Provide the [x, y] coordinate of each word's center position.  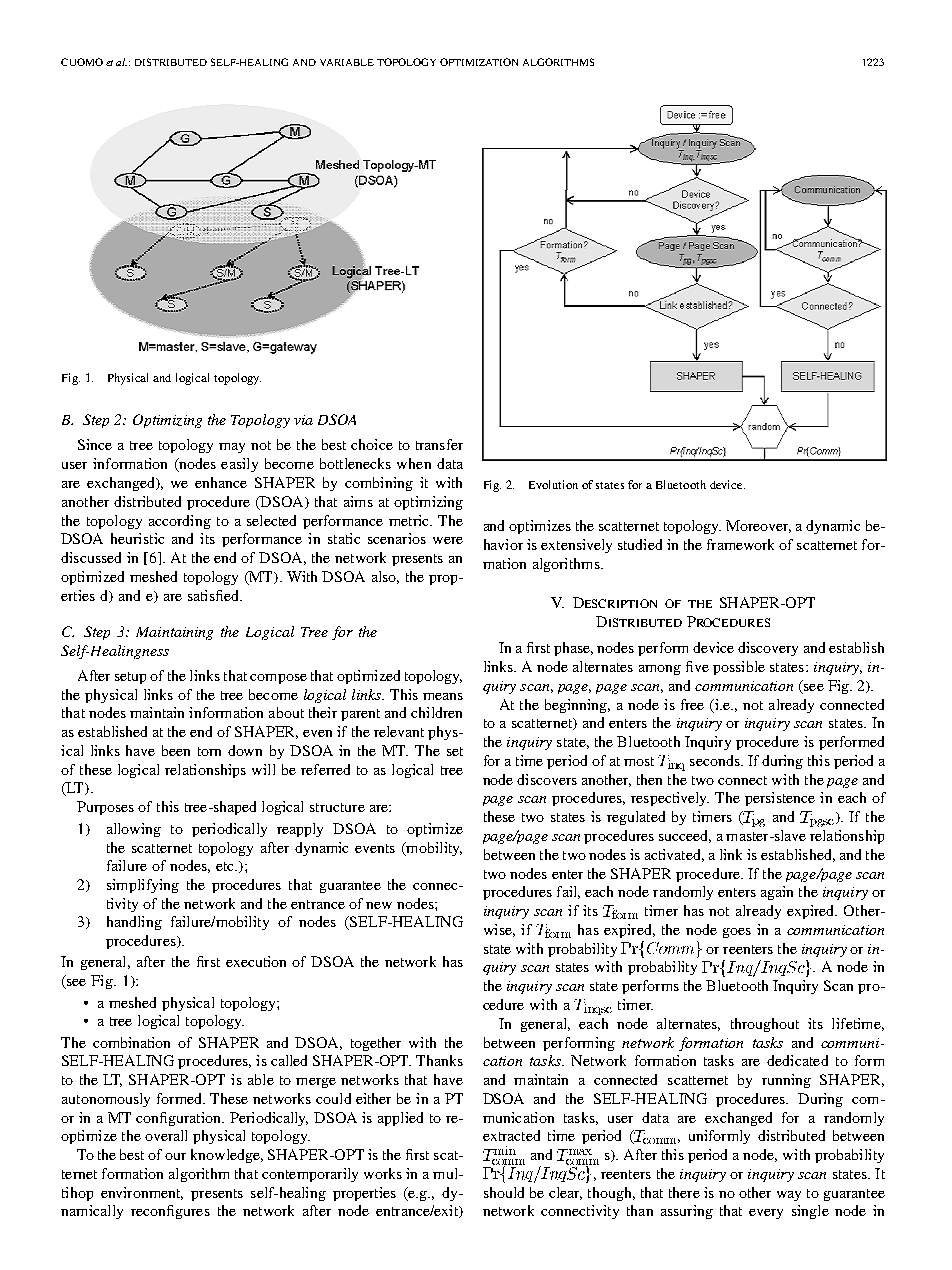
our [175, 1156]
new [379, 905]
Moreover [758, 526]
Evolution [553, 484]
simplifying [143, 886]
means [443, 696]
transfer [439, 444]
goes [737, 933]
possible [739, 668]
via [303, 420]
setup [130, 678]
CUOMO [82, 62]
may [232, 448]
